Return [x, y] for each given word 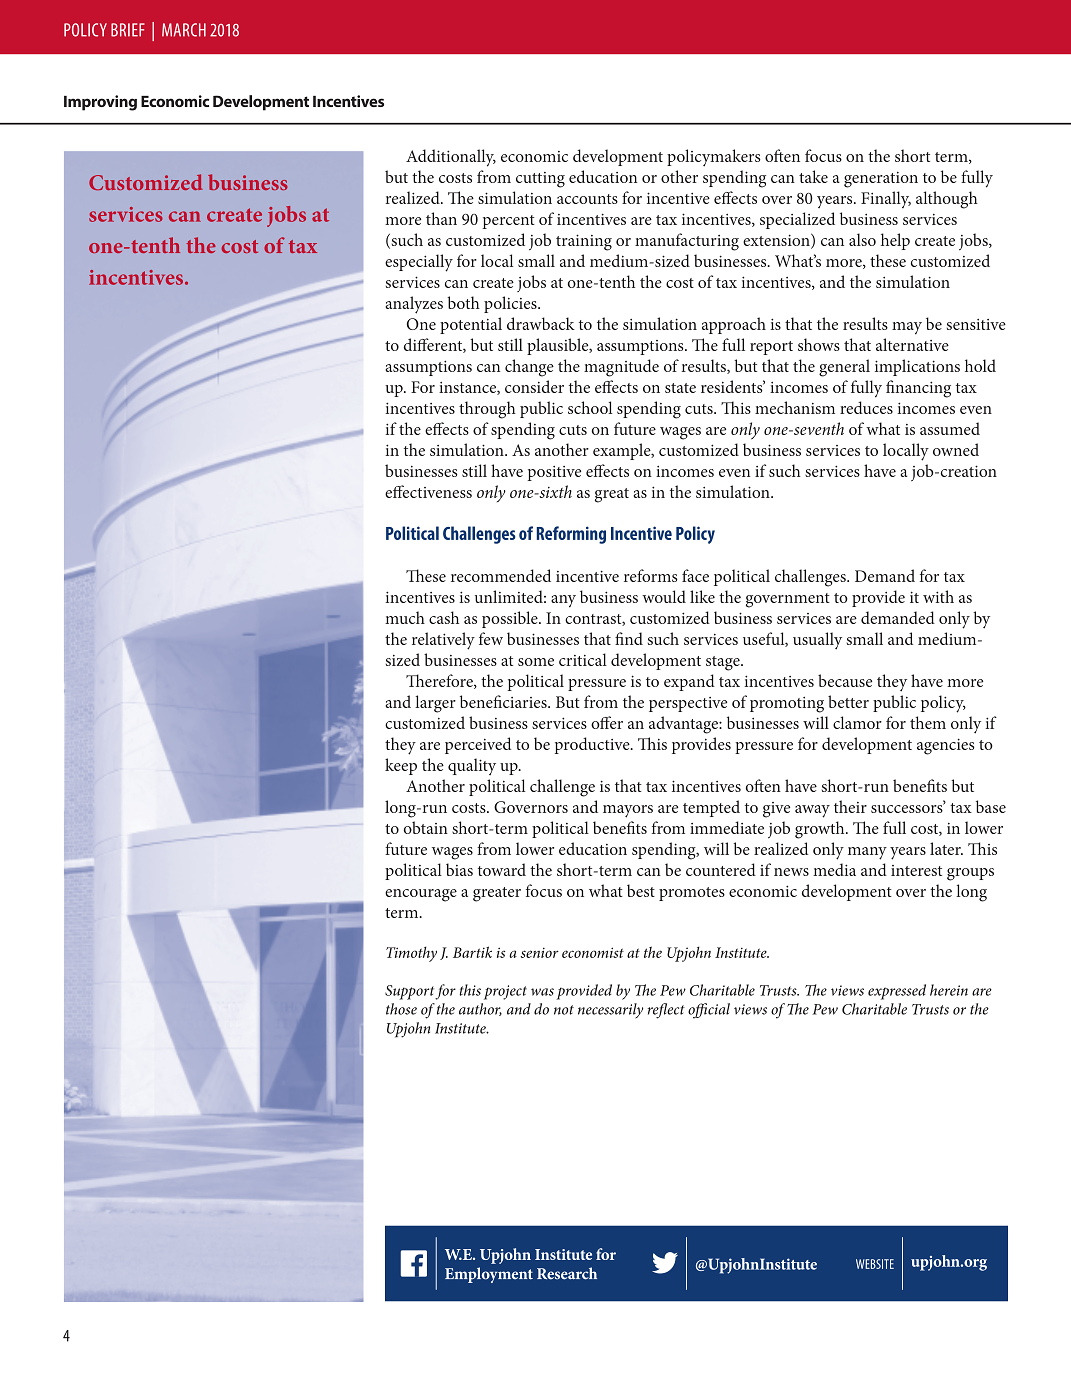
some [536, 662]
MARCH [184, 30]
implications [917, 367]
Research [567, 1273]
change [529, 368]
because [845, 680]
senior [540, 953]
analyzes [414, 305]
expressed [897, 992]
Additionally [451, 158]
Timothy [411, 954]
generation [881, 180]
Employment [489, 1275]
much [405, 617]
